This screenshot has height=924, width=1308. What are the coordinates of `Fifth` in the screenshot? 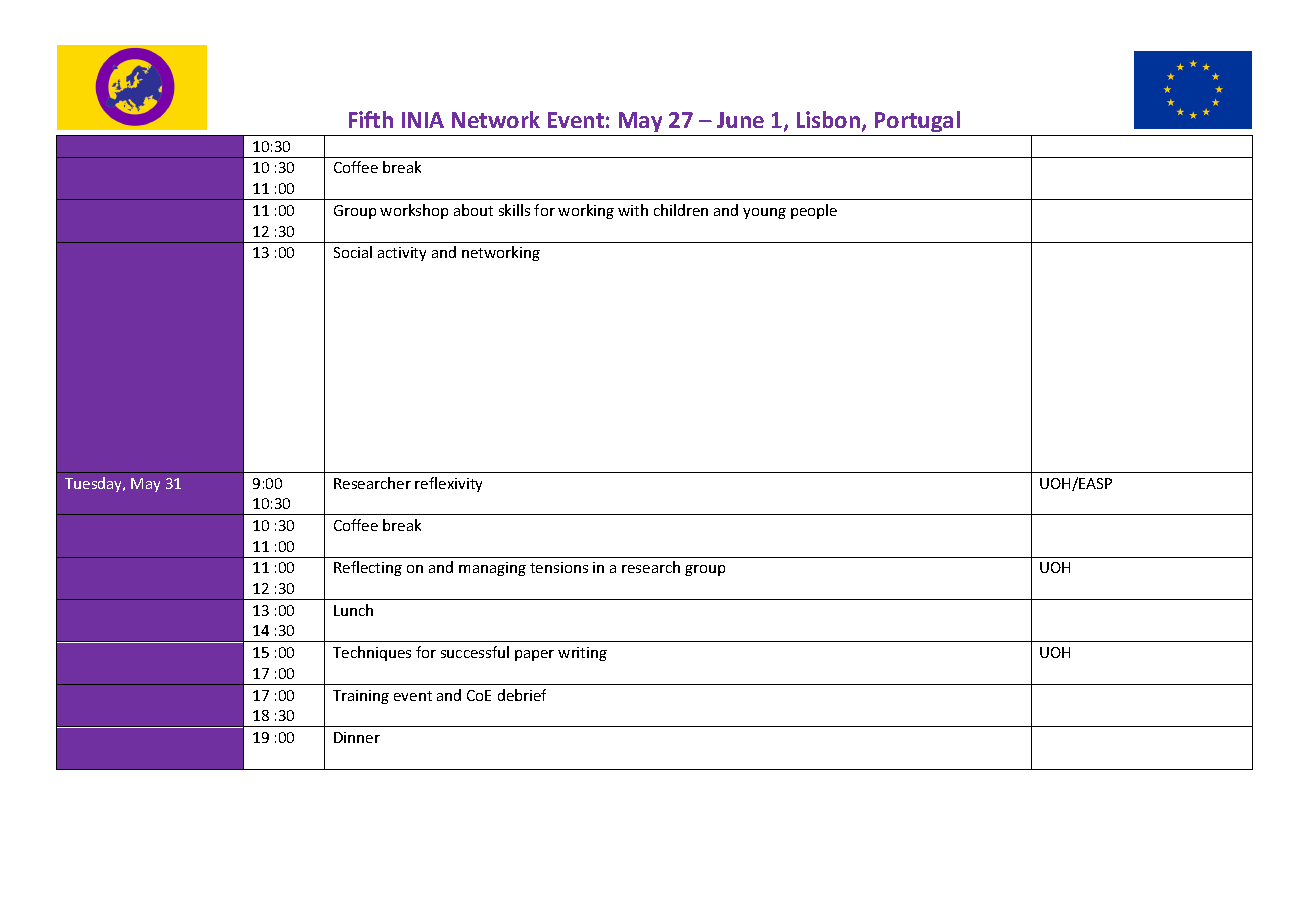 It's located at (371, 119).
